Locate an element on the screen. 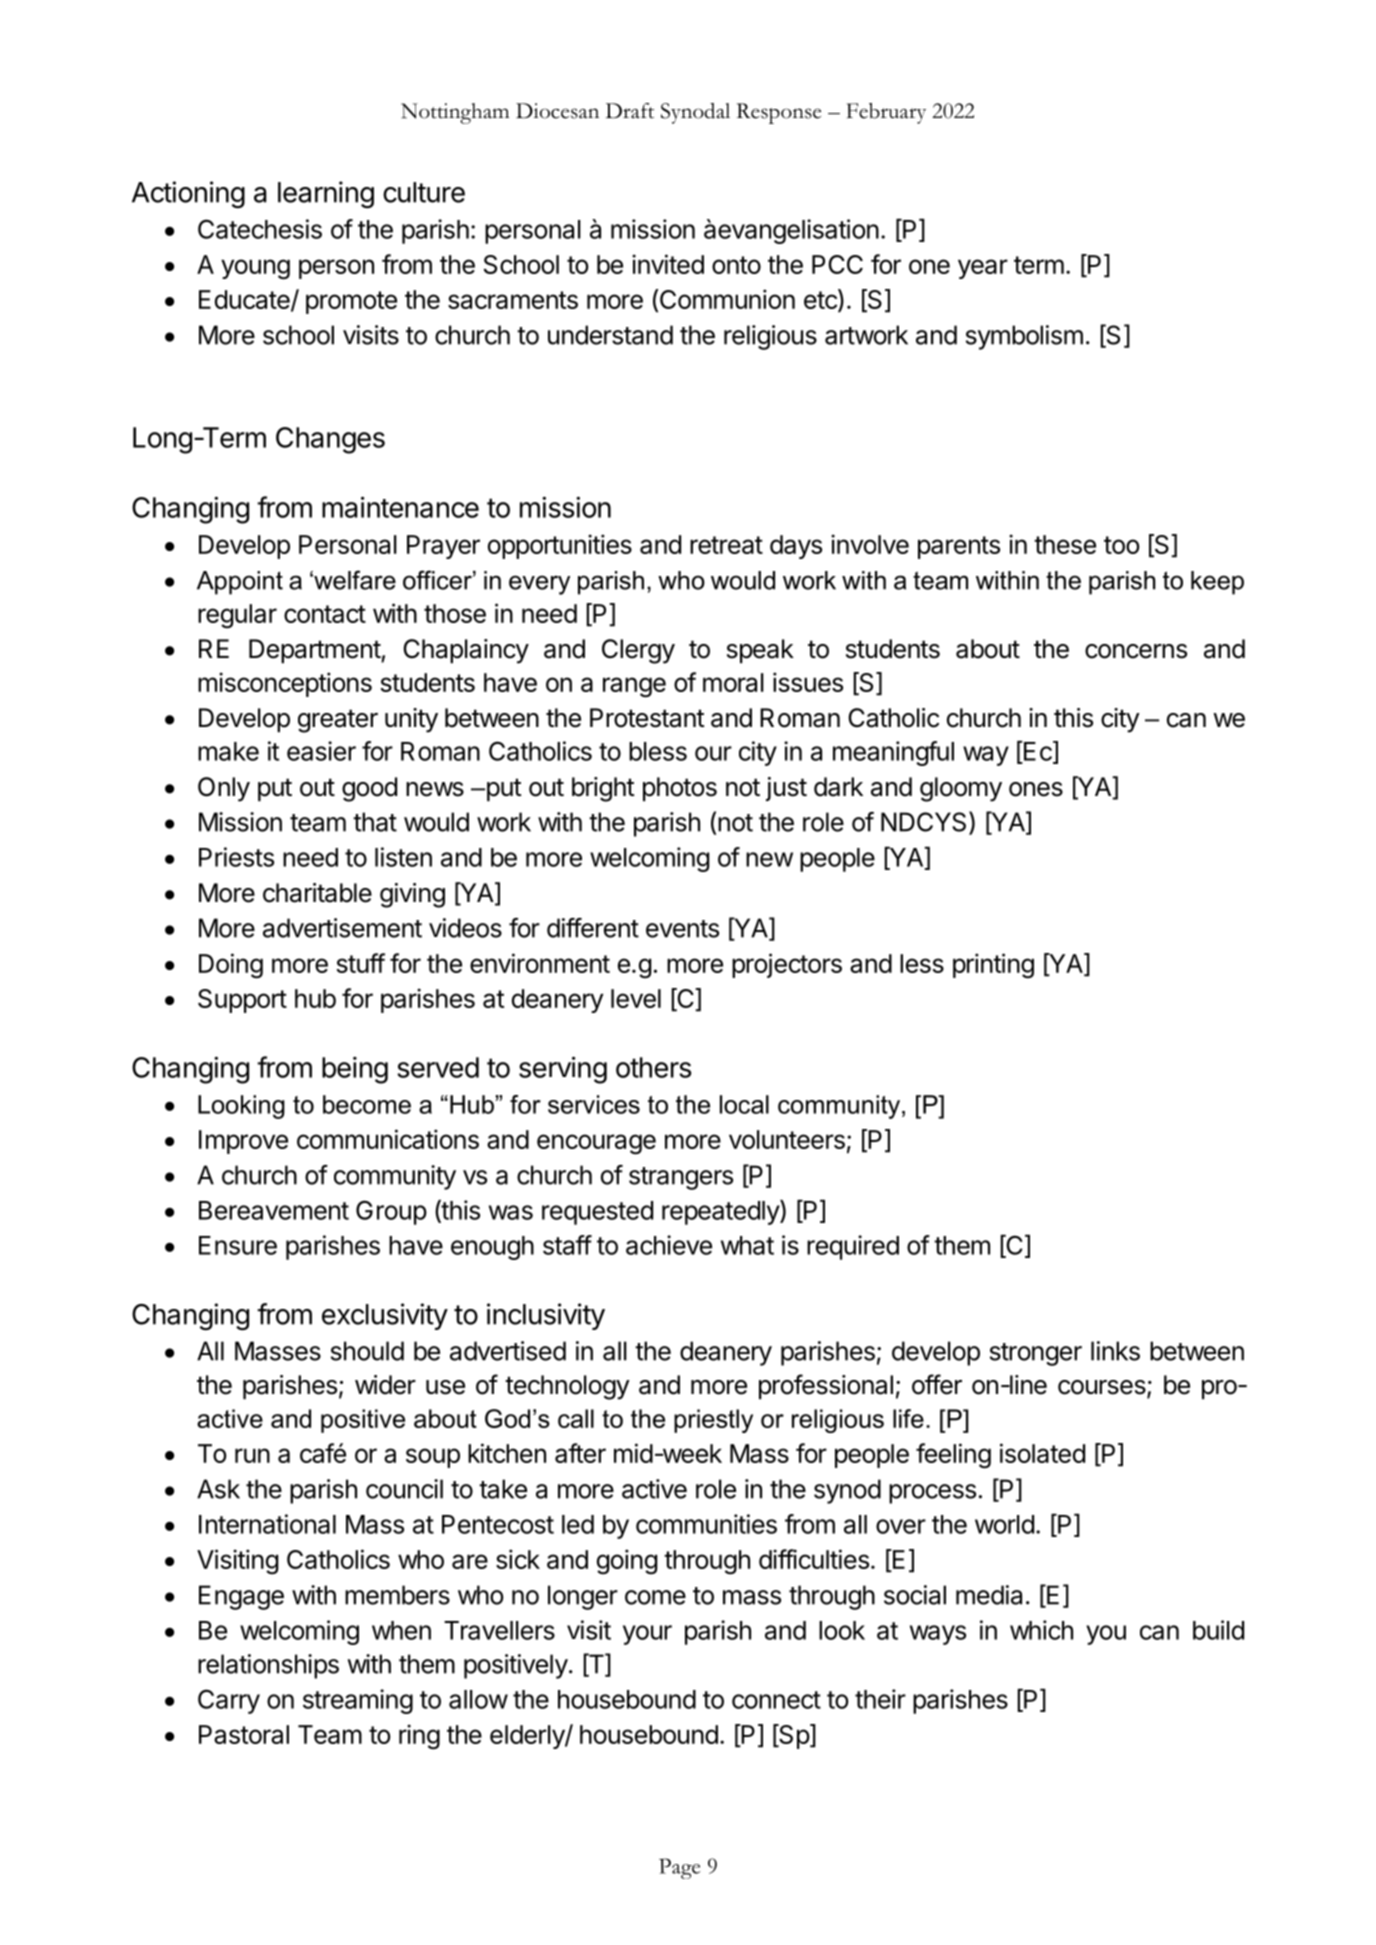 The image size is (1376, 1945). Page is located at coordinates (679, 1868).
